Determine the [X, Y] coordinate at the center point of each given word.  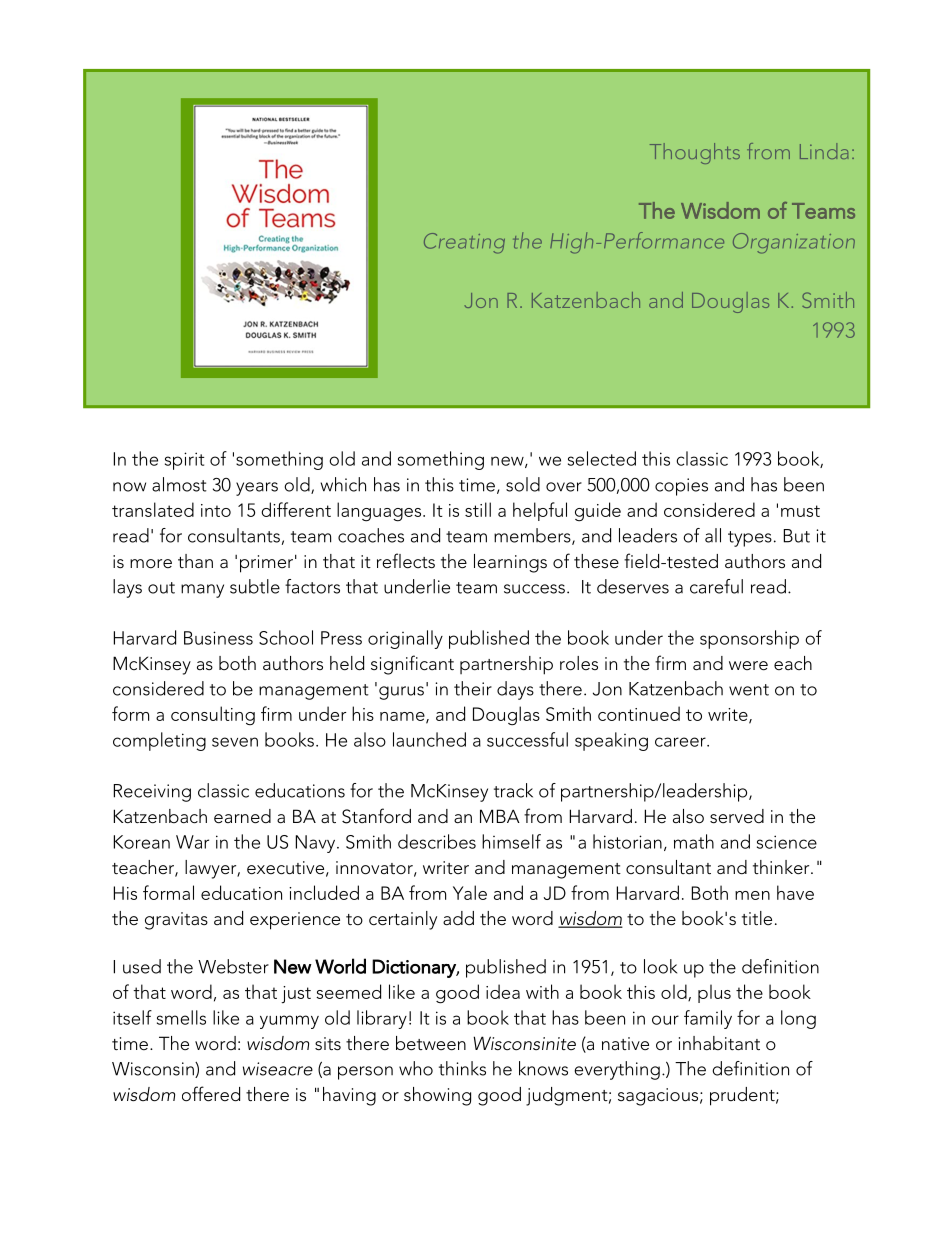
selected [602, 458]
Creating [464, 243]
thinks [462, 1068]
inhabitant [719, 1043]
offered [211, 1094]
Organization [794, 243]
